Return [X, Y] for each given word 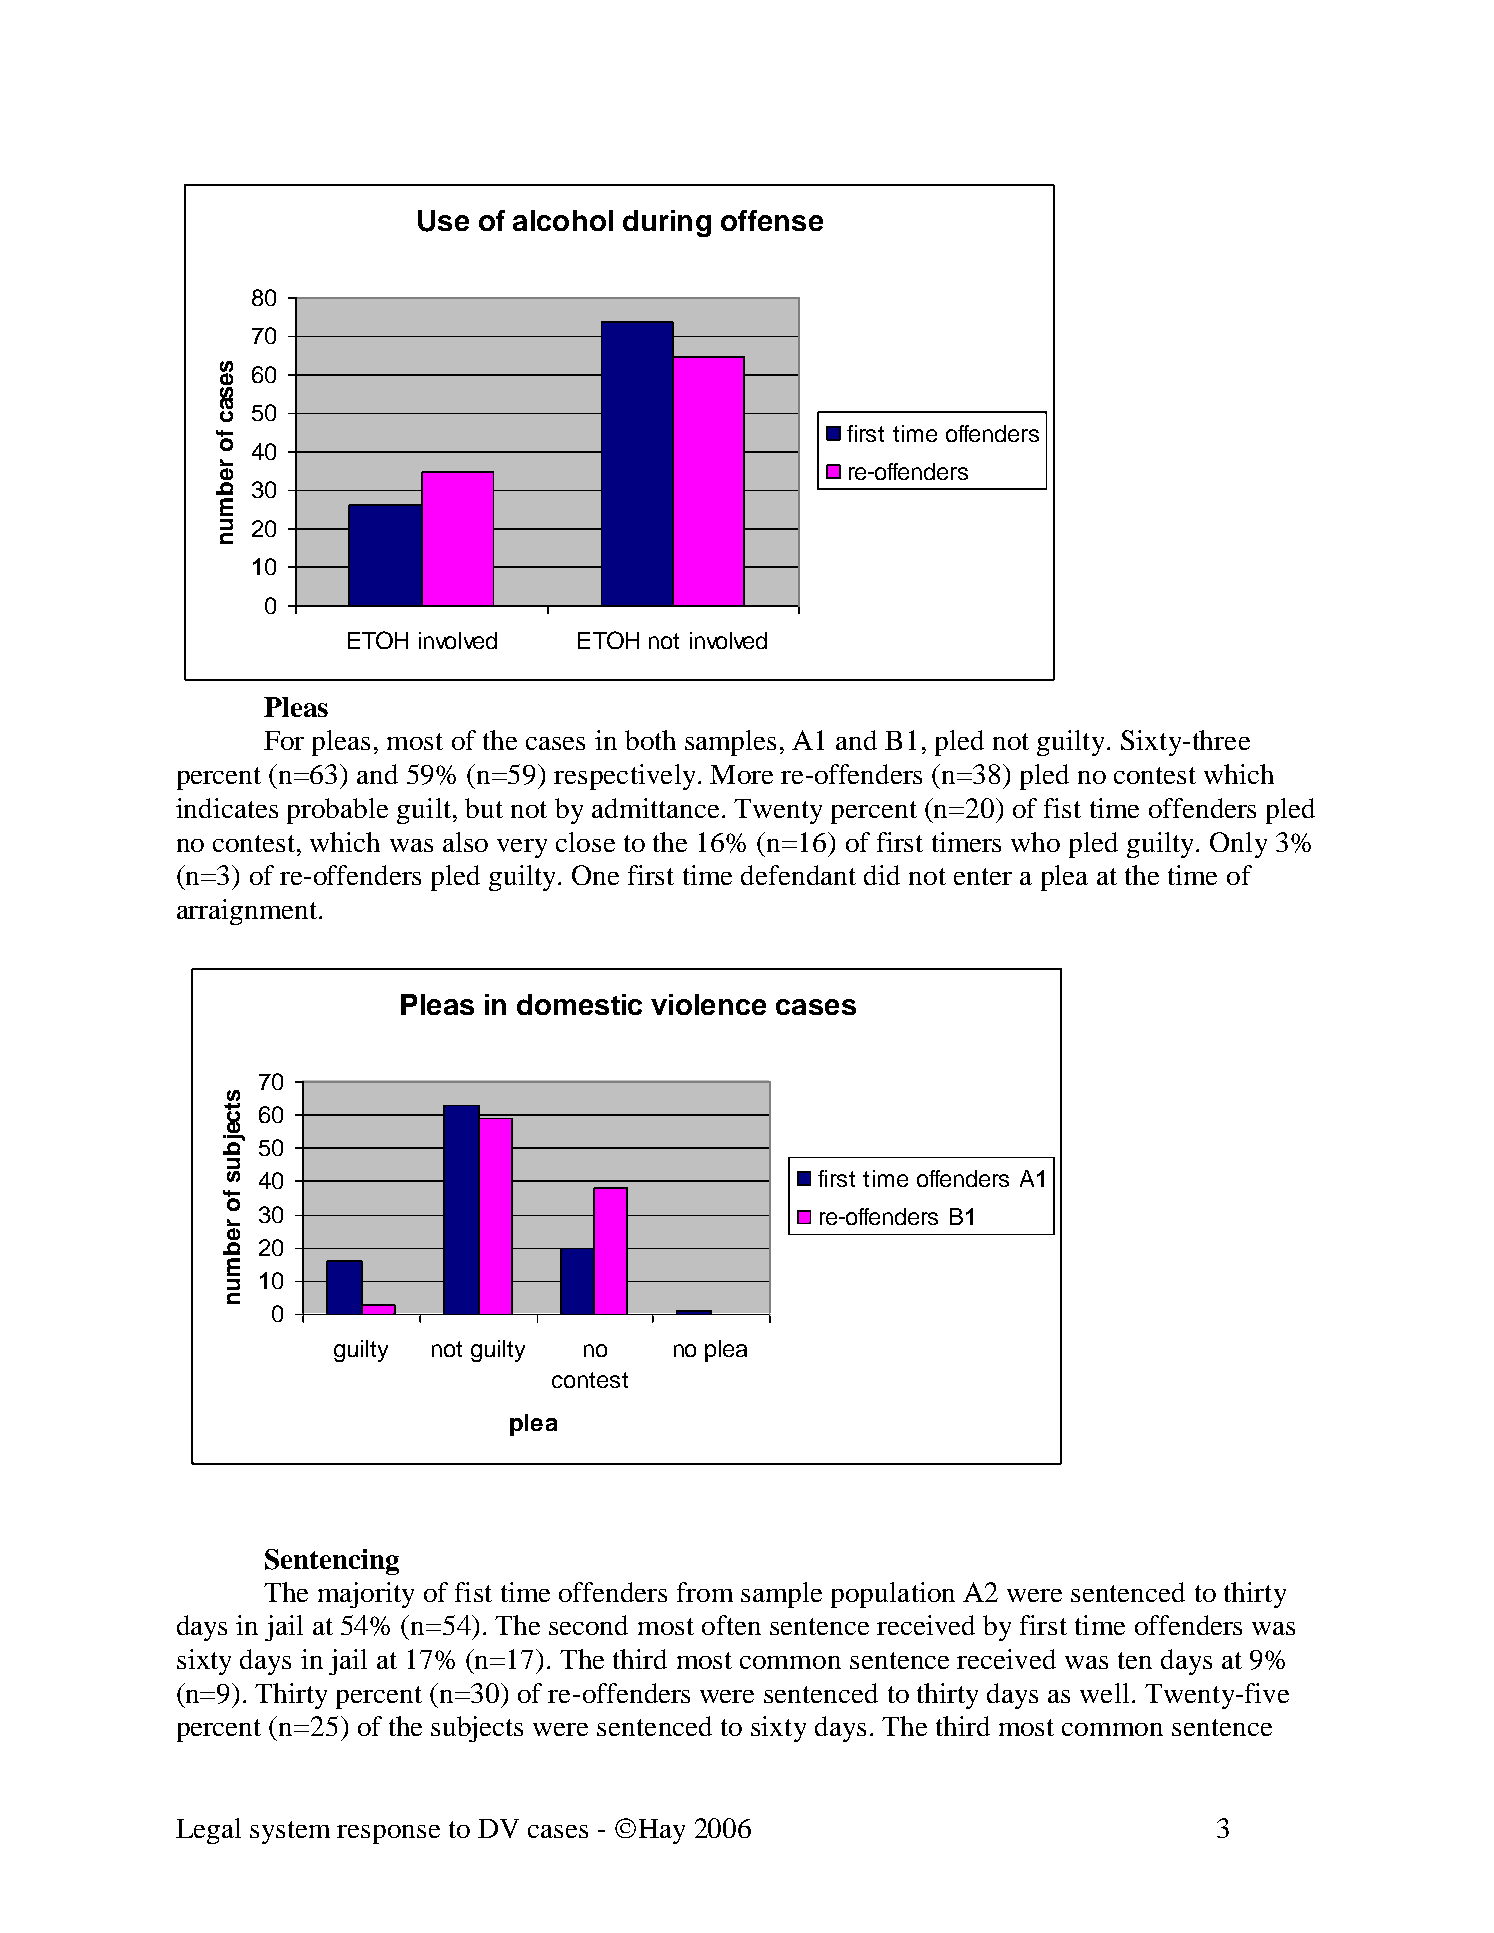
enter [983, 876]
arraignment [248, 912]
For [284, 740]
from [705, 1592]
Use [443, 221]
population [893, 1595]
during [667, 223]
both [650, 740]
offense [772, 220]
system [290, 1832]
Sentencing [332, 1562]
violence [708, 1004]
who [1035, 842]
